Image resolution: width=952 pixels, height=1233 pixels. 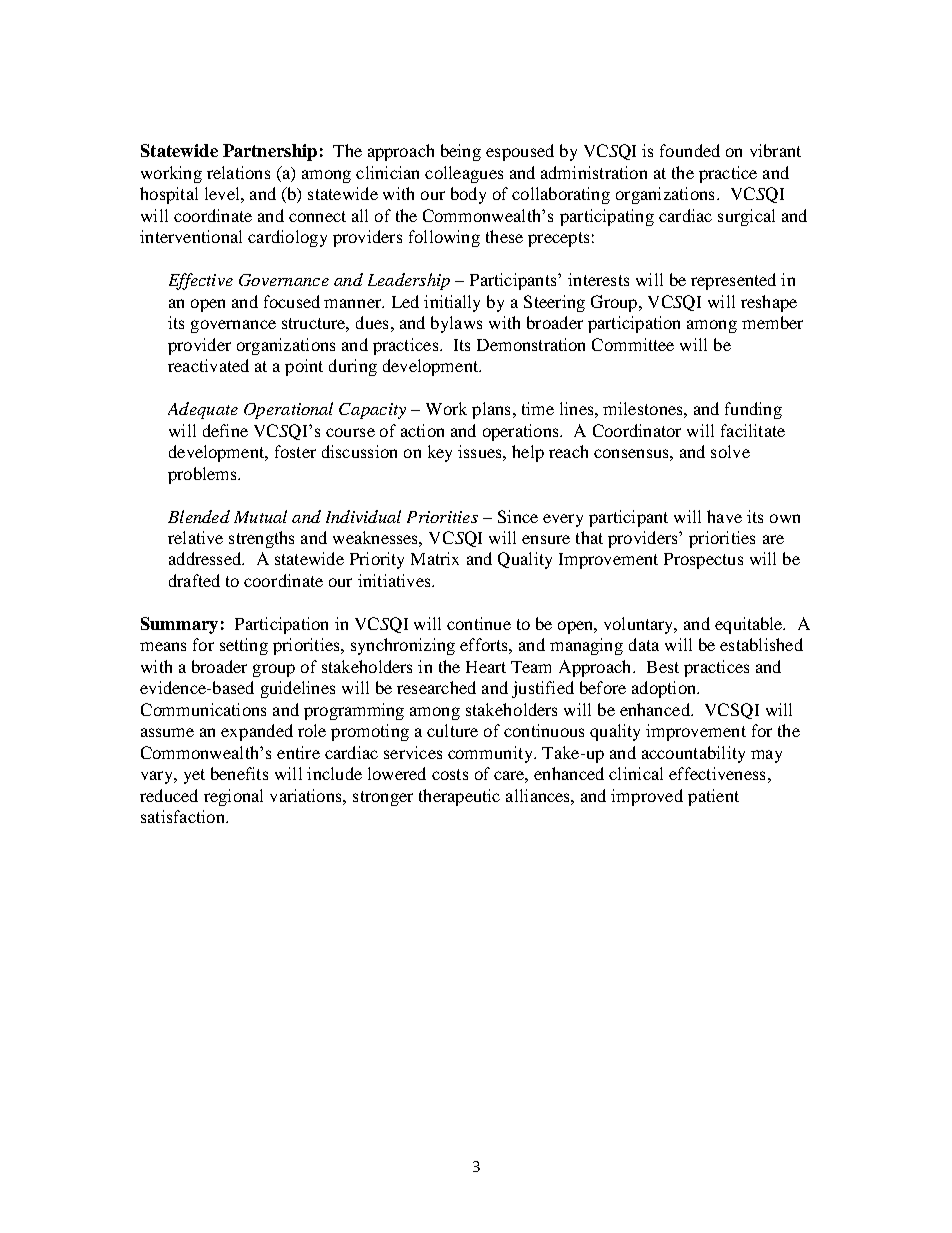 I want to click on equitable, so click(x=750, y=625).
